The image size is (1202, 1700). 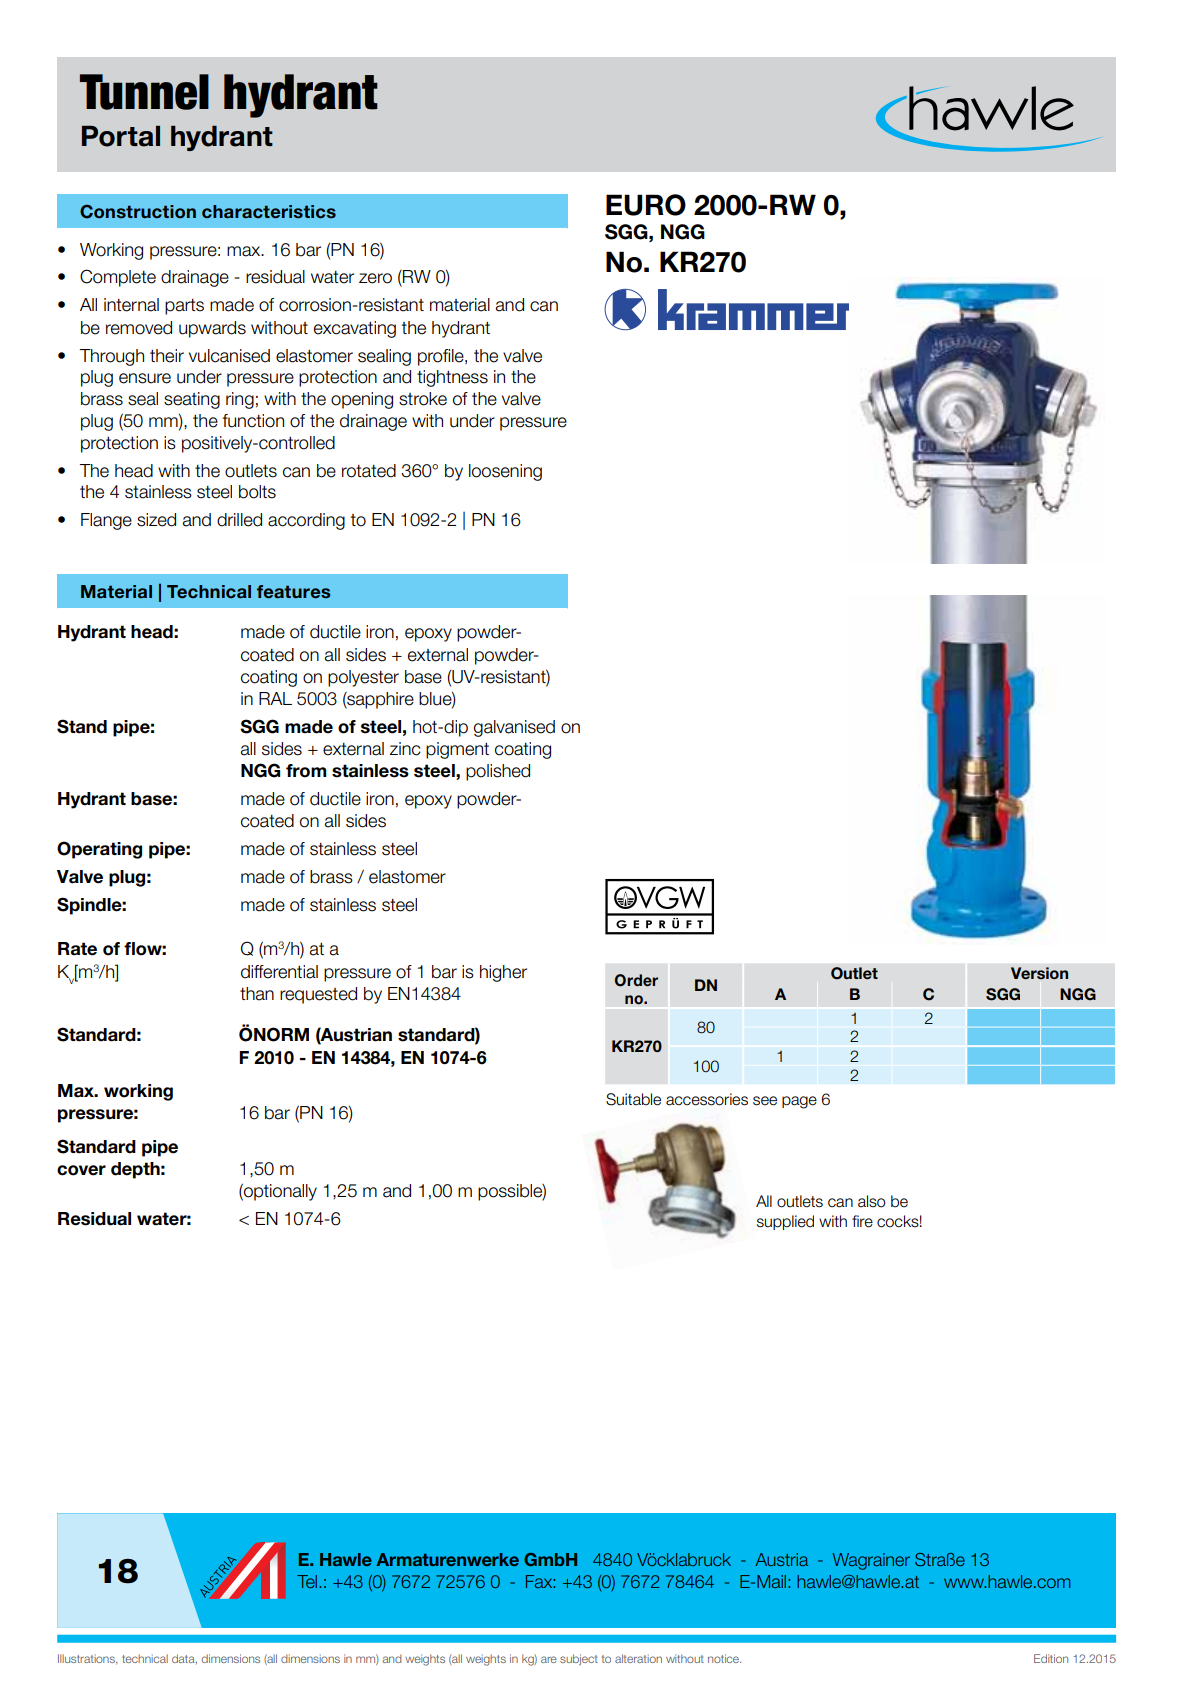 I want to click on Tel, so click(x=308, y=1581).
